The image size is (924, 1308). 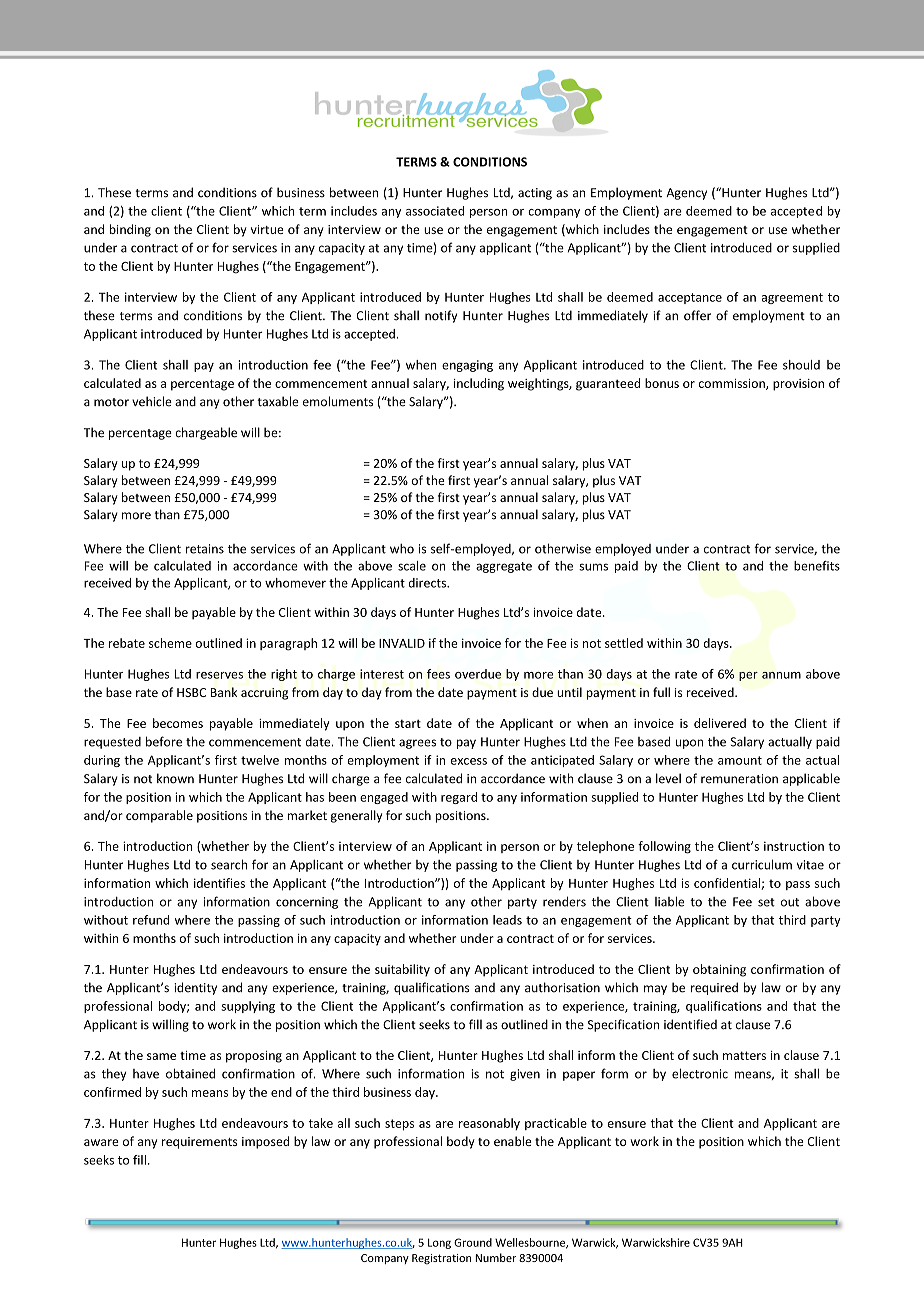 What do you see at coordinates (152, 401) in the screenshot?
I see `vehicle` at bounding box center [152, 401].
